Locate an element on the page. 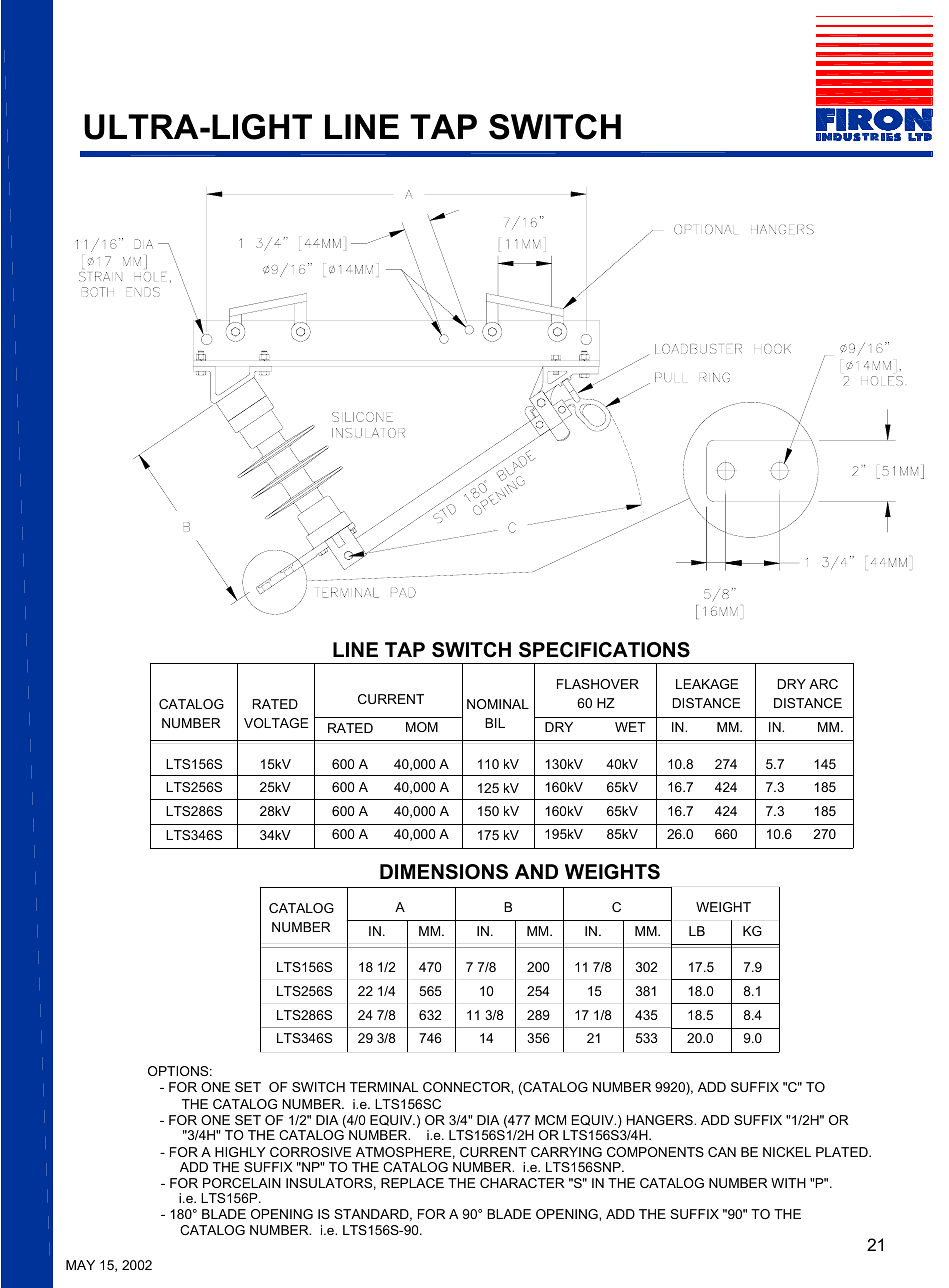 Image resolution: width=949 pixels, height=1288 pixels. HANGERS is located at coordinates (661, 1120).
